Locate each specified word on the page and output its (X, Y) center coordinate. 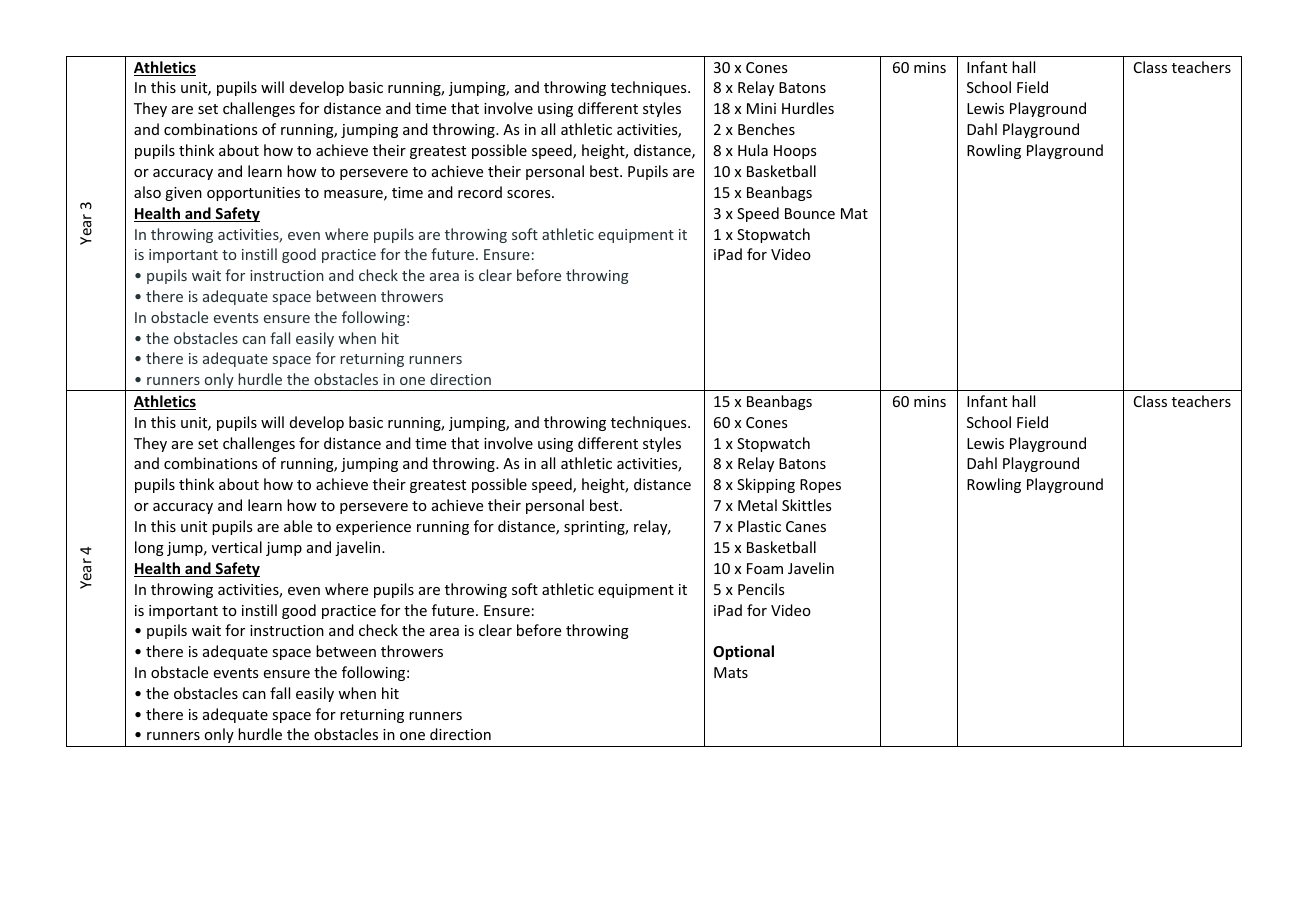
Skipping (766, 485)
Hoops (795, 152)
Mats (731, 672)
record (480, 192)
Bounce (810, 213)
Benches (766, 129)
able (298, 526)
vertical (237, 547)
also (147, 192)
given (183, 194)
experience (373, 528)
